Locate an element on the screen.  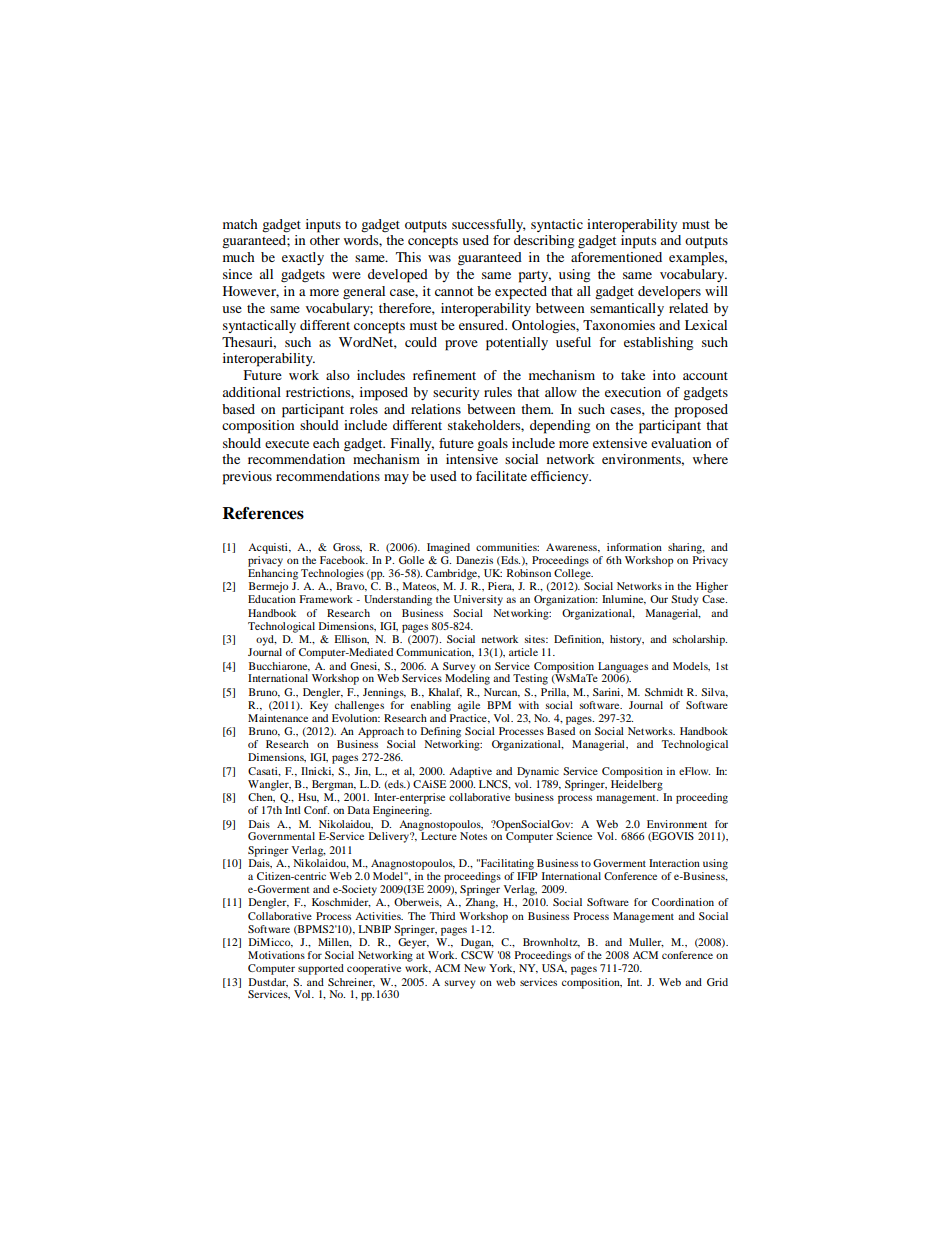
additional is located at coordinates (251, 392).
